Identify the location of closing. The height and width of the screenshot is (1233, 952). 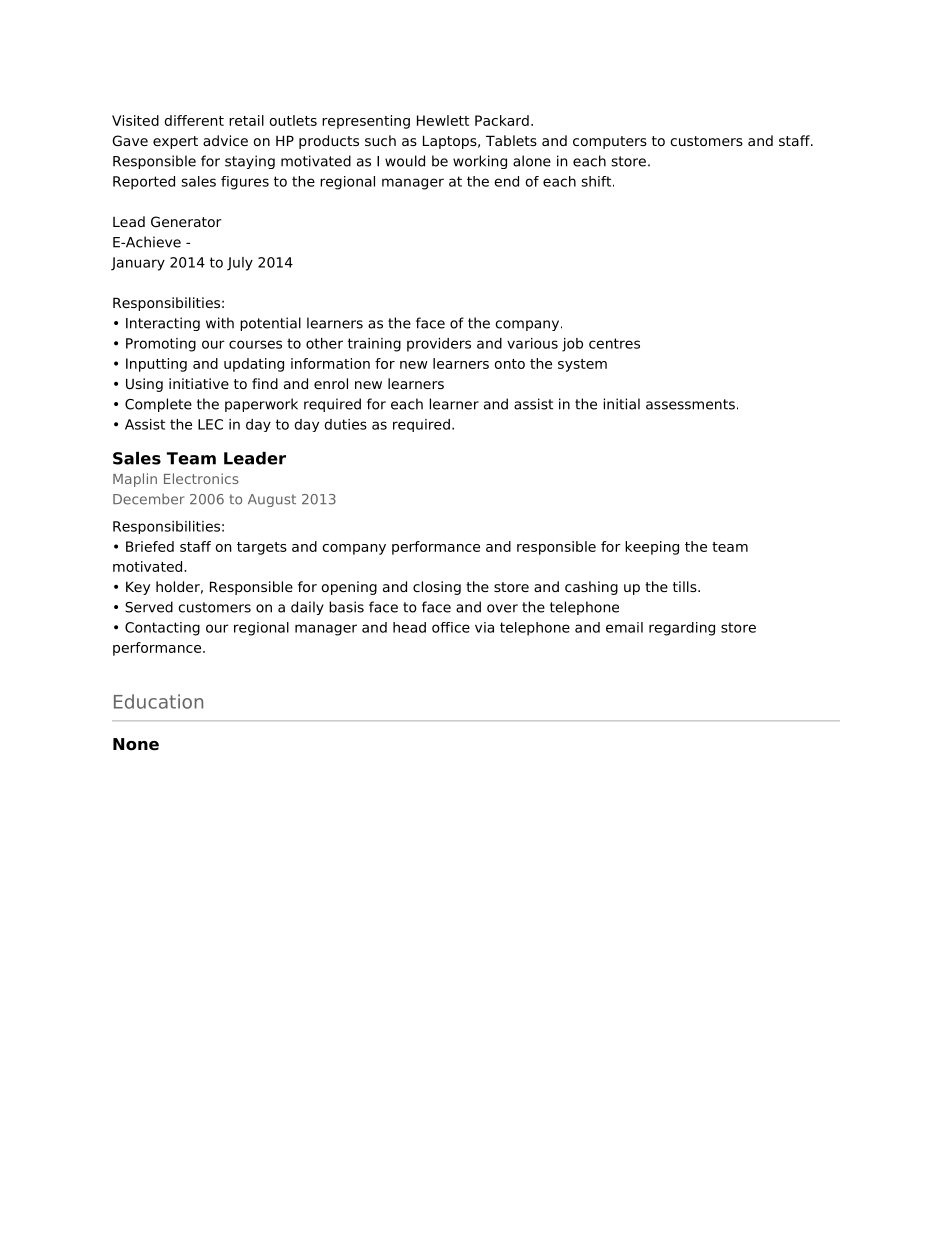
(437, 588).
